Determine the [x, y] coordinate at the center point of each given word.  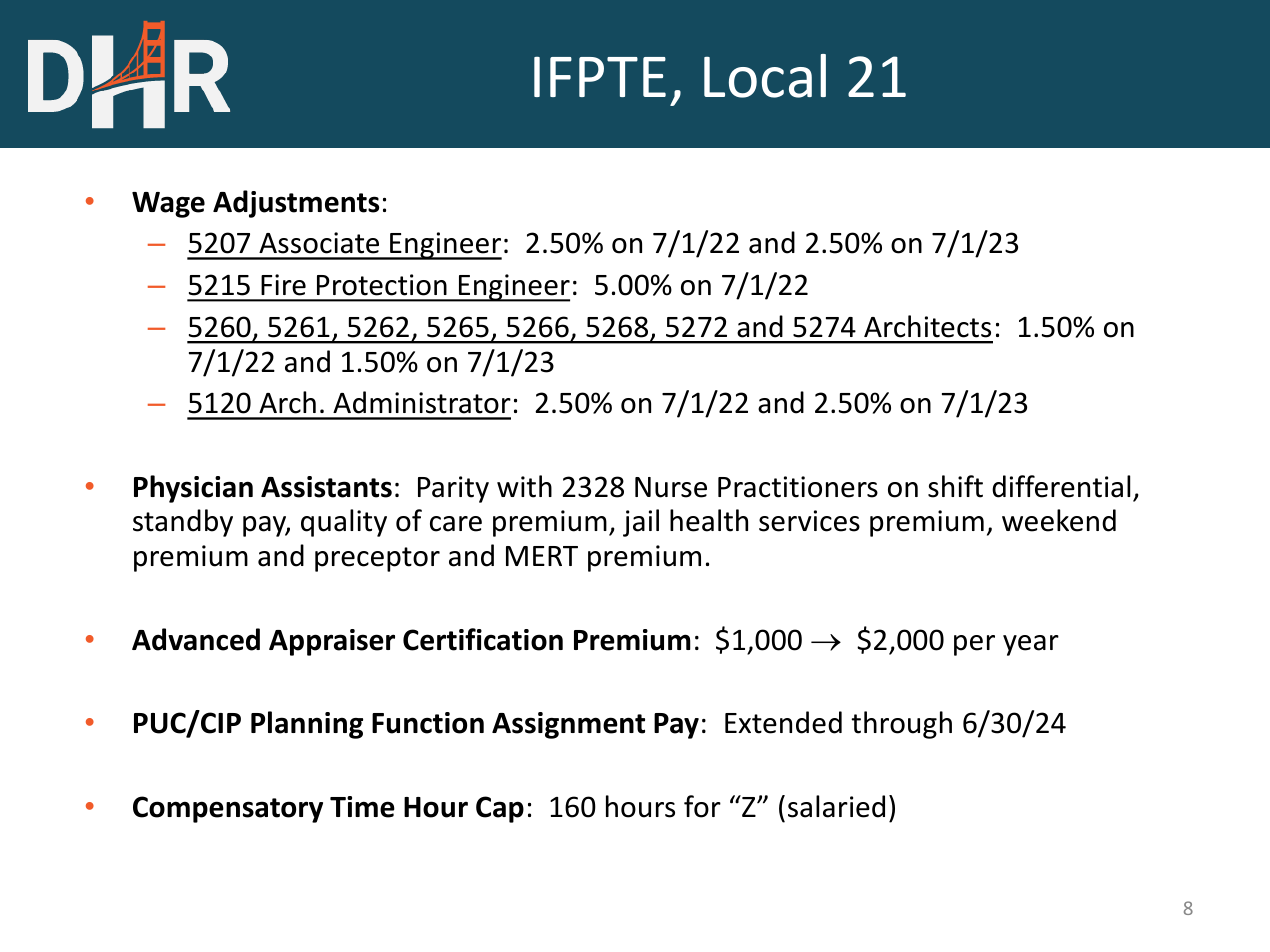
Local [765, 76]
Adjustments [296, 204]
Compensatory [228, 809]
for [702, 806]
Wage [168, 205]
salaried [836, 806]
